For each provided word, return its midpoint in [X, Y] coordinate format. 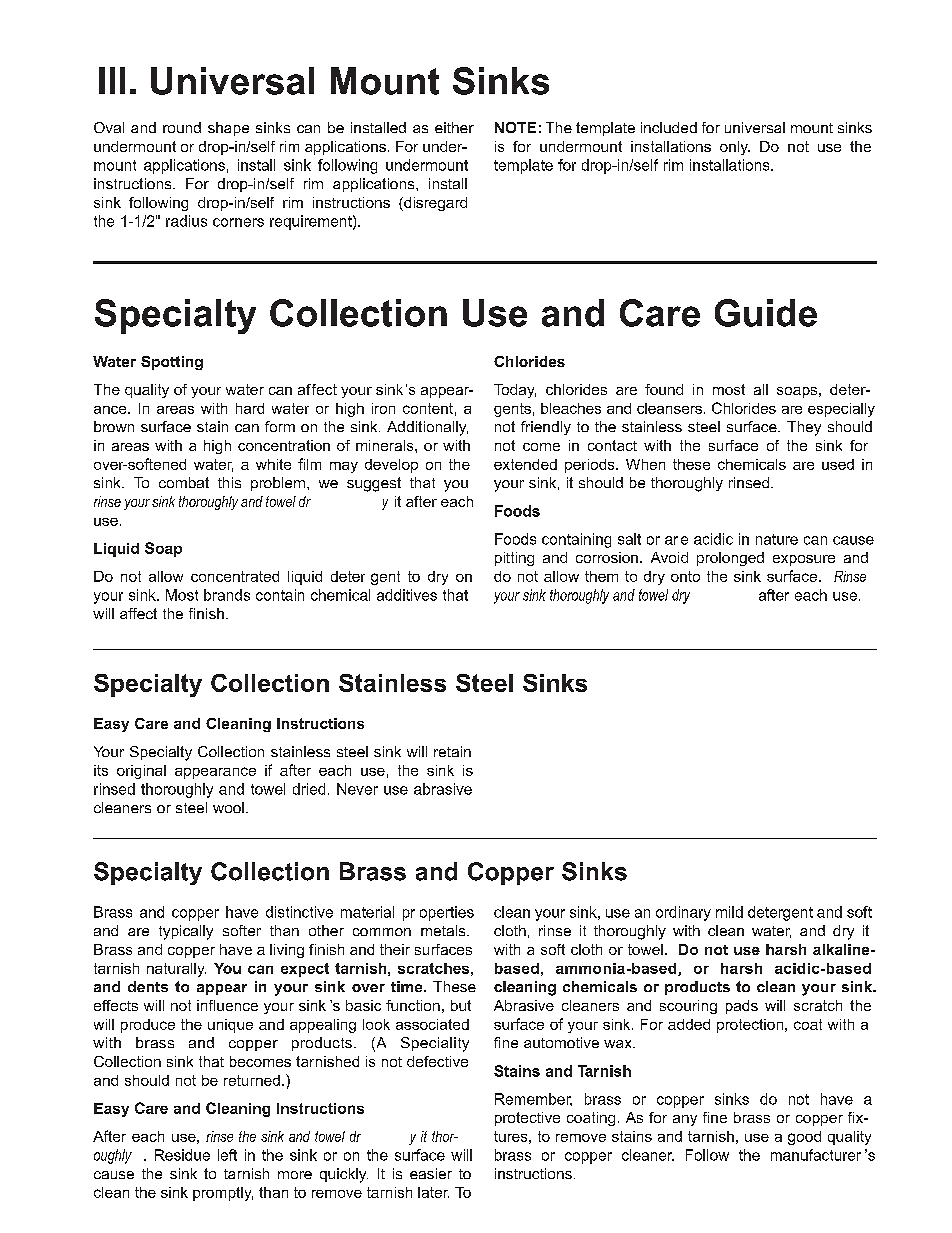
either [454, 127]
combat [184, 482]
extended [525, 464]
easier [431, 1173]
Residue [182, 1155]
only [735, 148]
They [804, 428]
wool [228, 807]
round [182, 127]
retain [452, 751]
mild [729, 912]
